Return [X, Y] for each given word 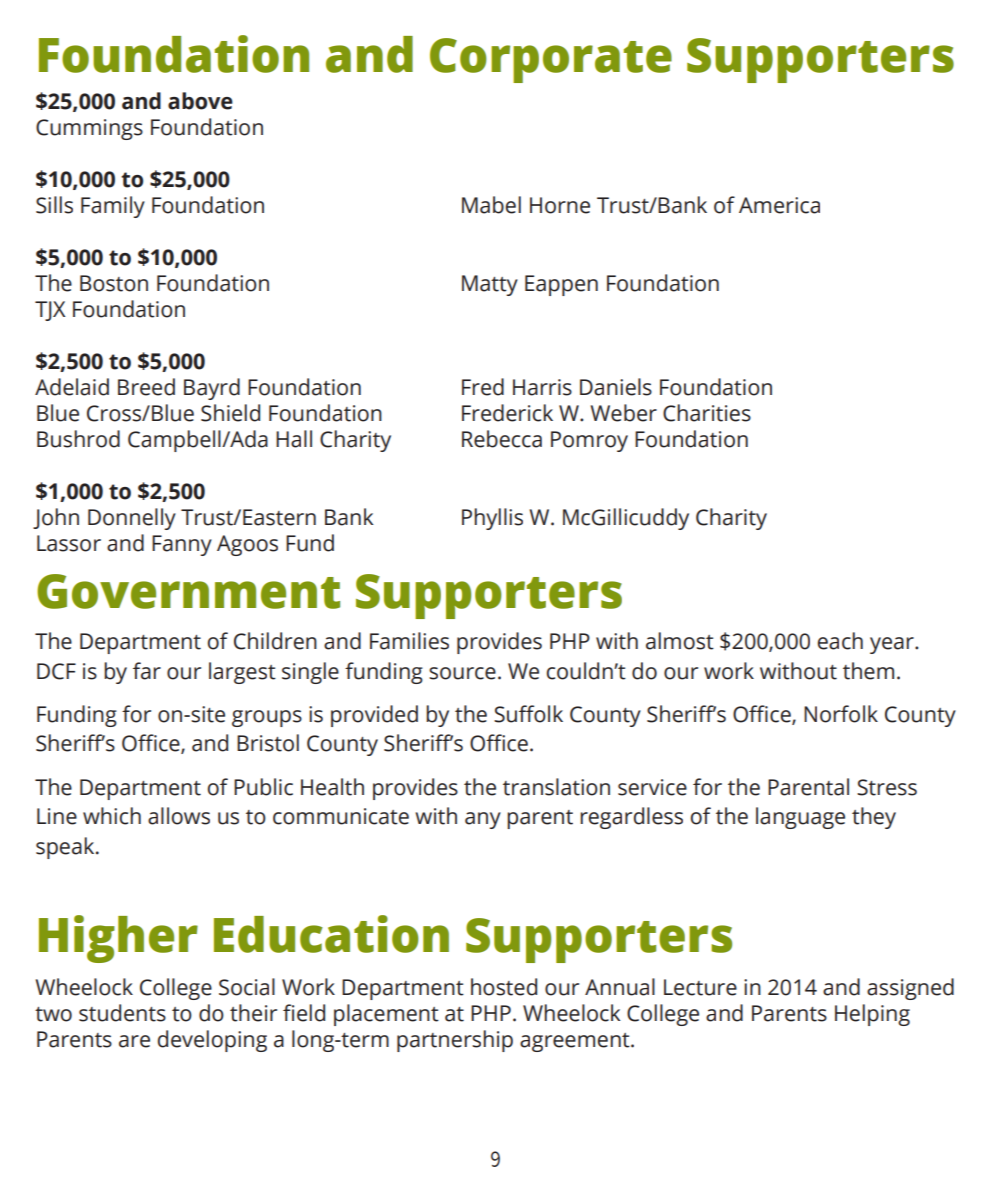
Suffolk [528, 714]
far [147, 671]
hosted [504, 987]
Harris [542, 387]
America [779, 205]
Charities [707, 413]
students [122, 1013]
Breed [146, 387]
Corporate [551, 60]
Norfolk [841, 714]
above [200, 101]
